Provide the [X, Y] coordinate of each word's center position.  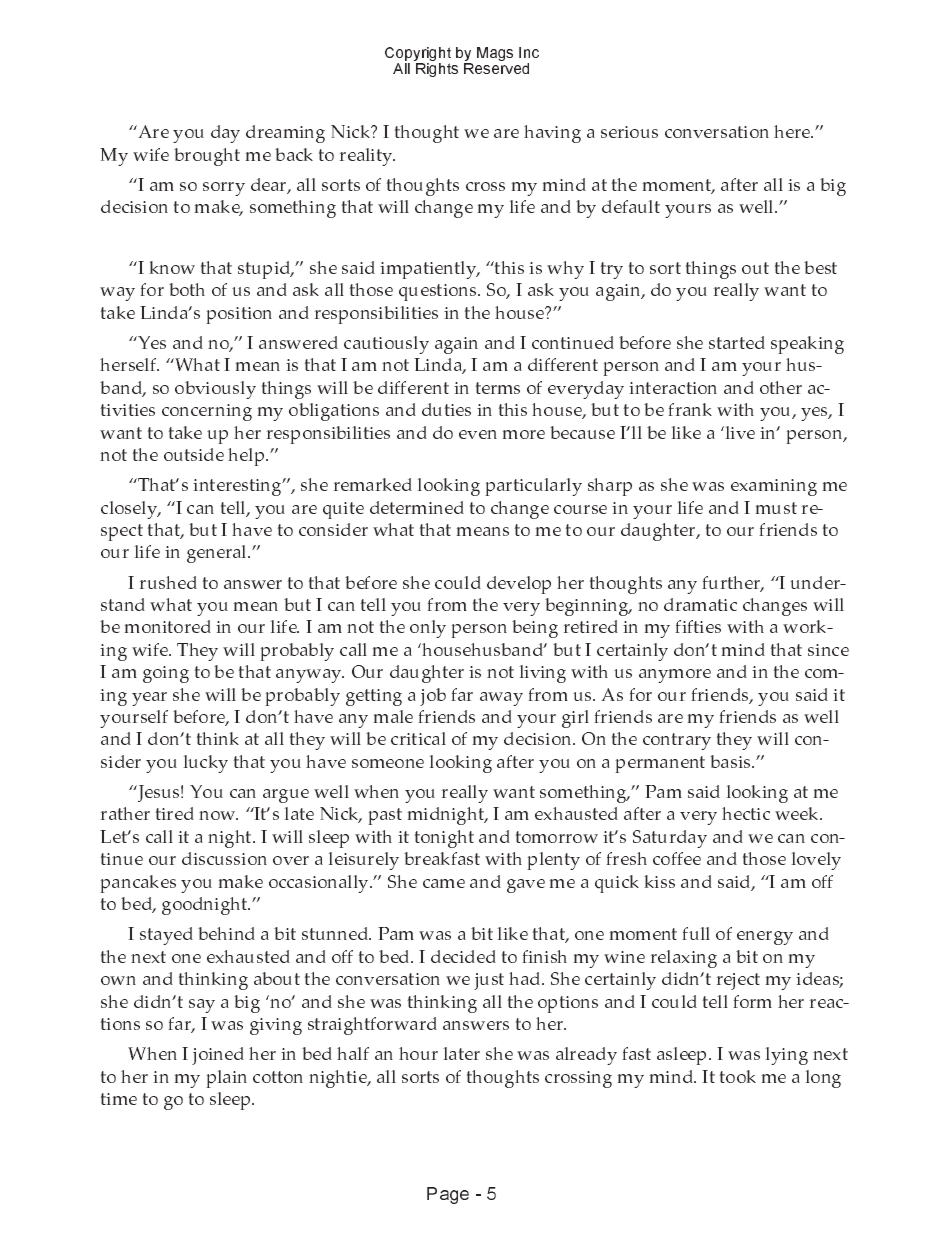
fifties [698, 626]
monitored [168, 626]
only [428, 629]
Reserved [496, 68]
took [738, 1076]
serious [629, 132]
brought [207, 157]
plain [227, 1079]
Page [448, 1195]
